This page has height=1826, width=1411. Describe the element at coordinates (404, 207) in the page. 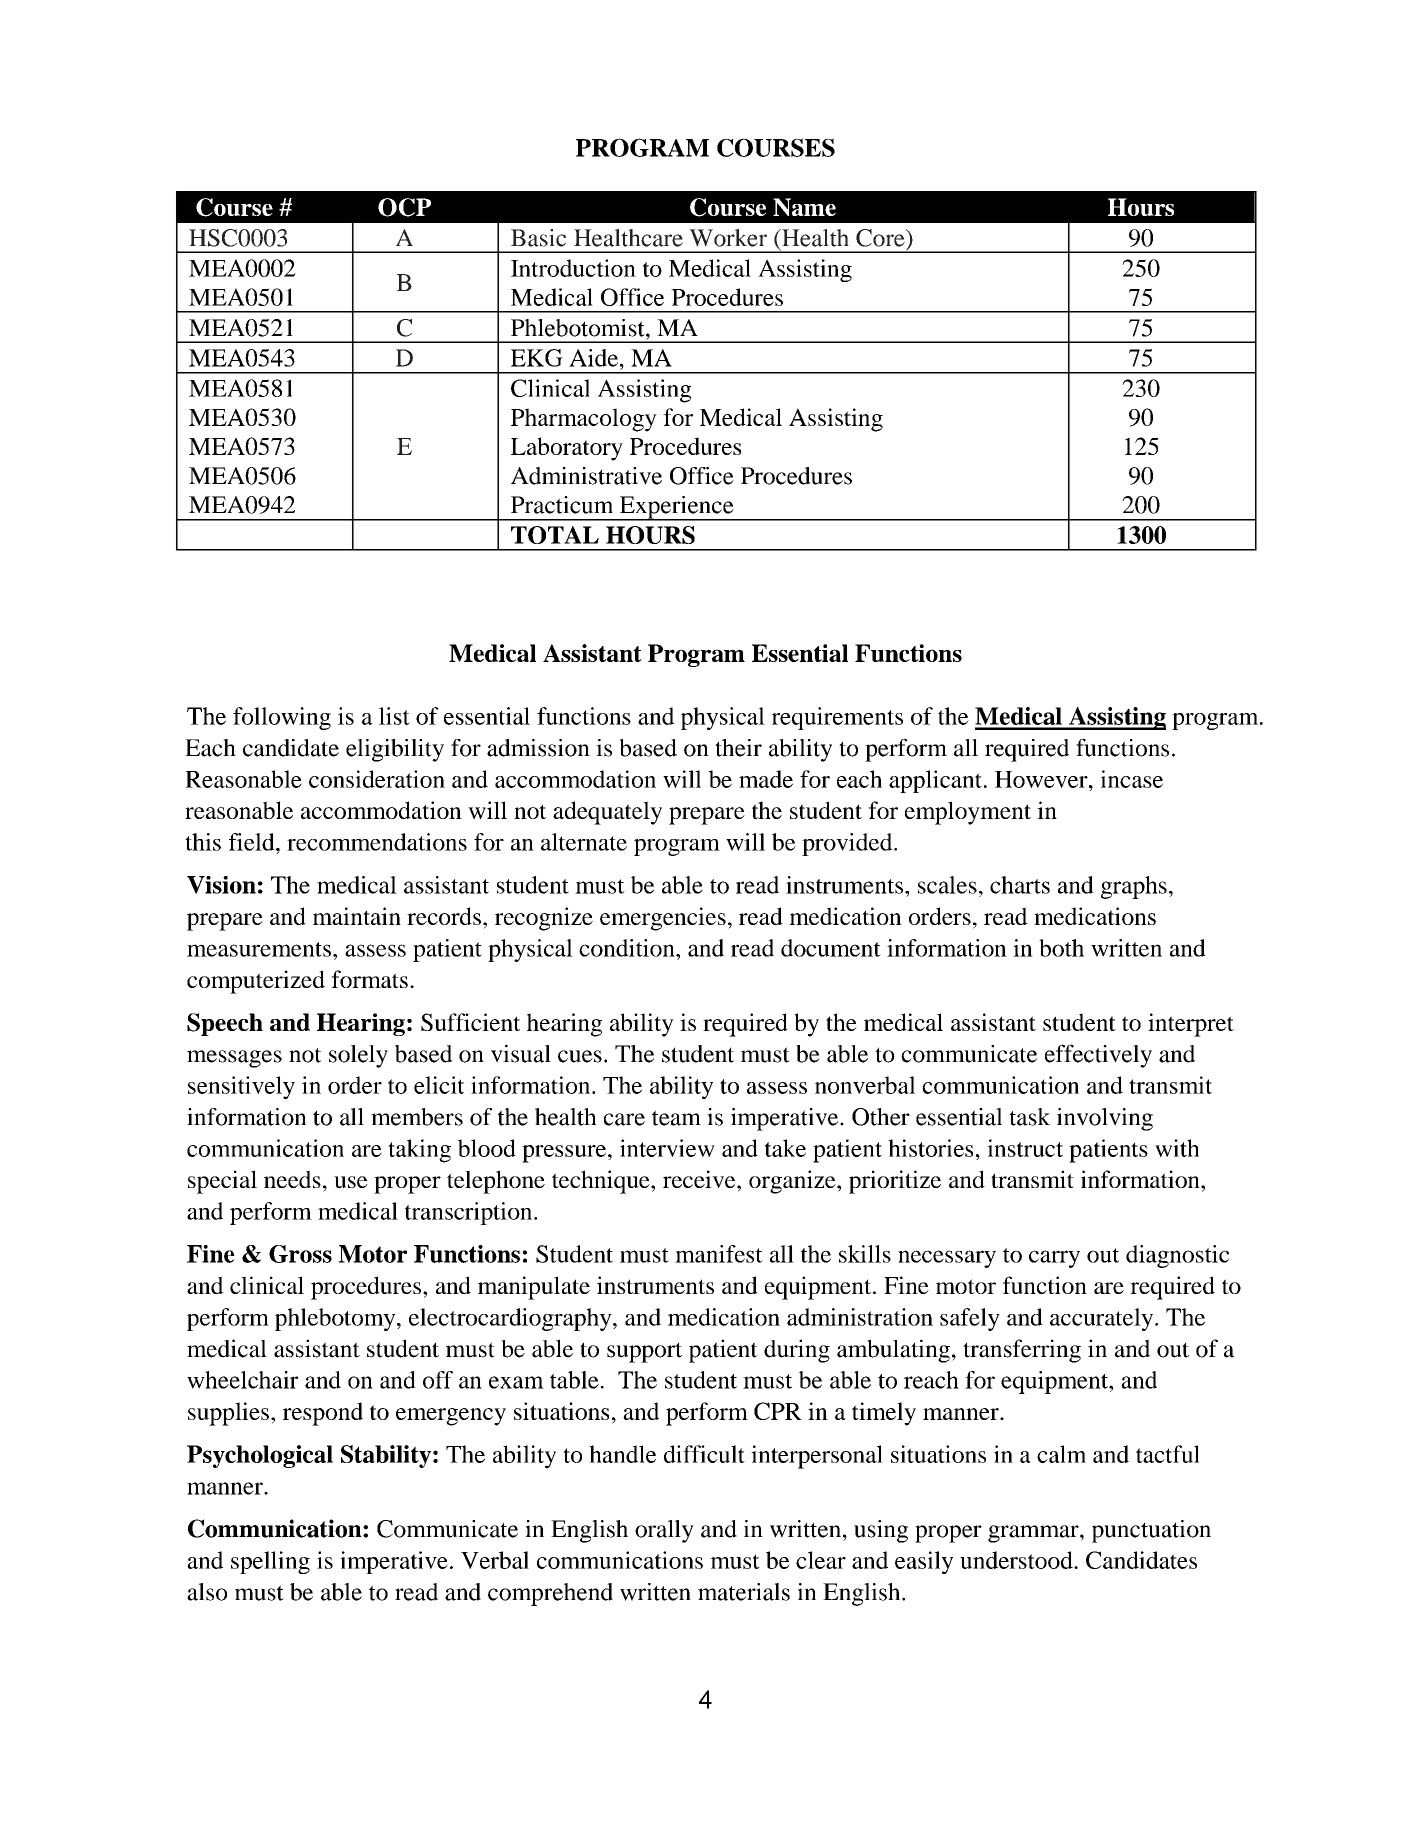

I see `OCP` at that location.
